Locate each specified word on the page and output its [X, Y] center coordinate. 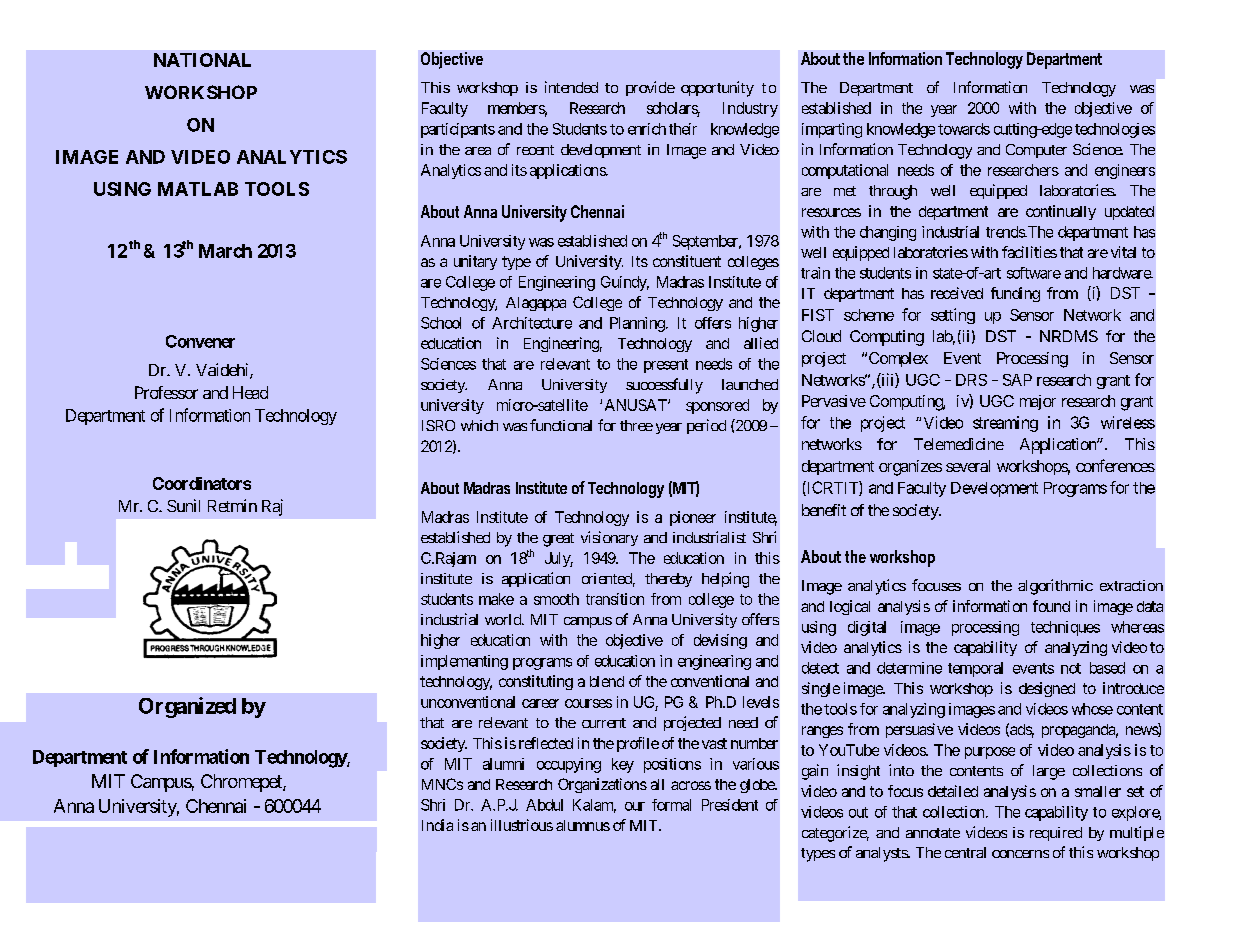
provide [650, 88]
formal [671, 805]
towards [964, 129]
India [437, 825]
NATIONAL [202, 60]
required [1056, 834]
